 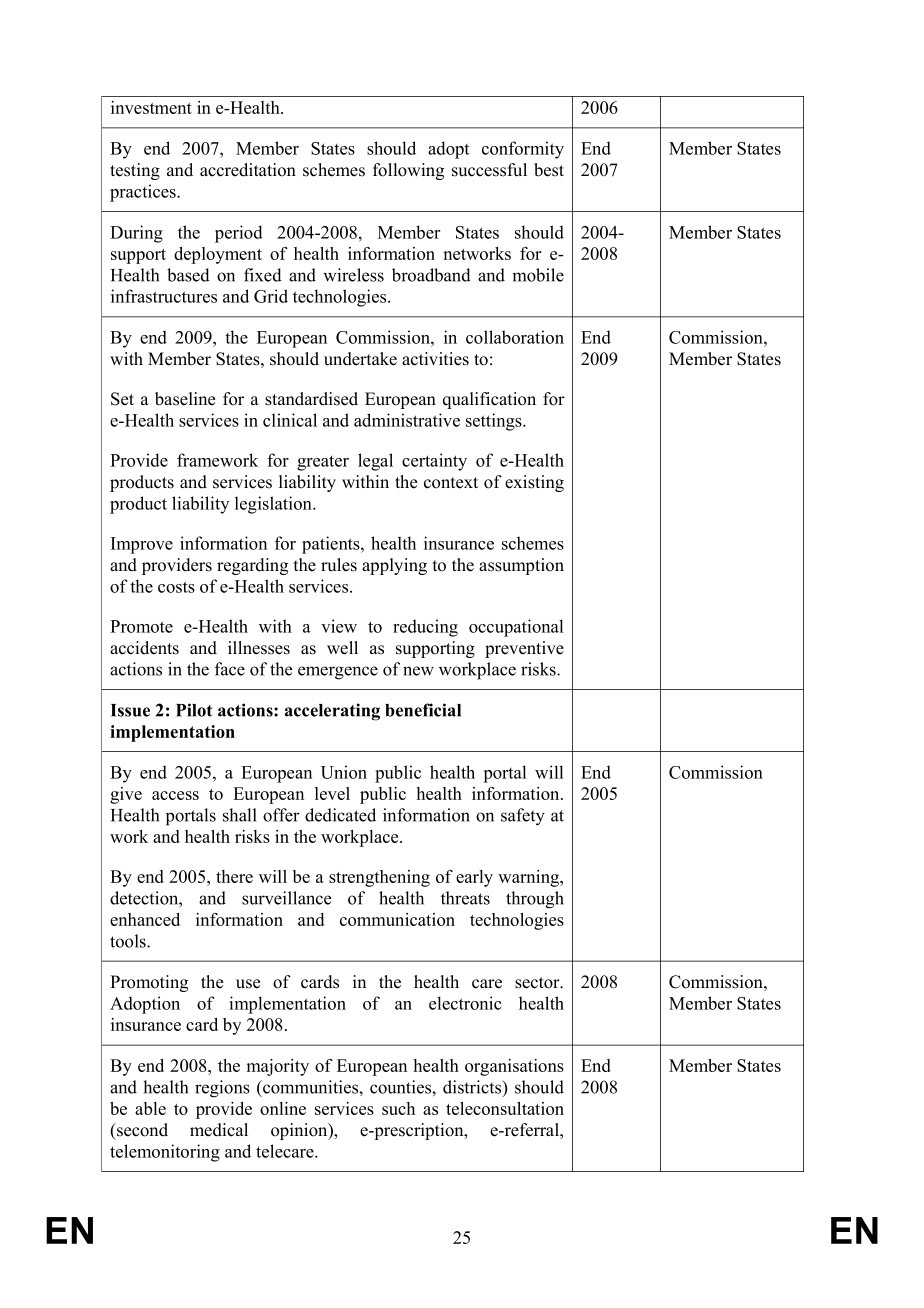 What do you see at coordinates (176, 587) in the page?
I see `costs` at bounding box center [176, 587].
